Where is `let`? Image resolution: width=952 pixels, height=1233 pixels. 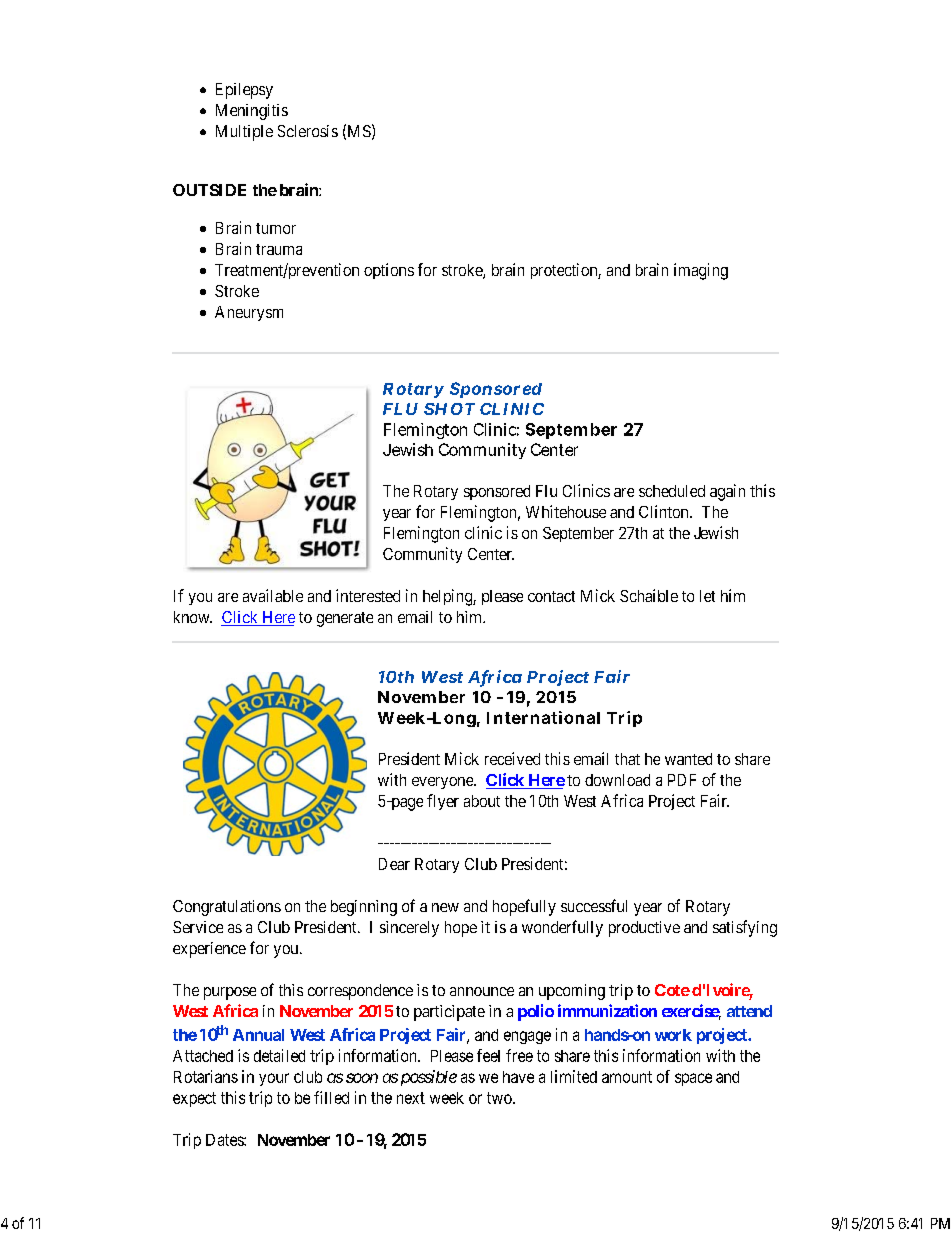
let is located at coordinates (707, 596).
